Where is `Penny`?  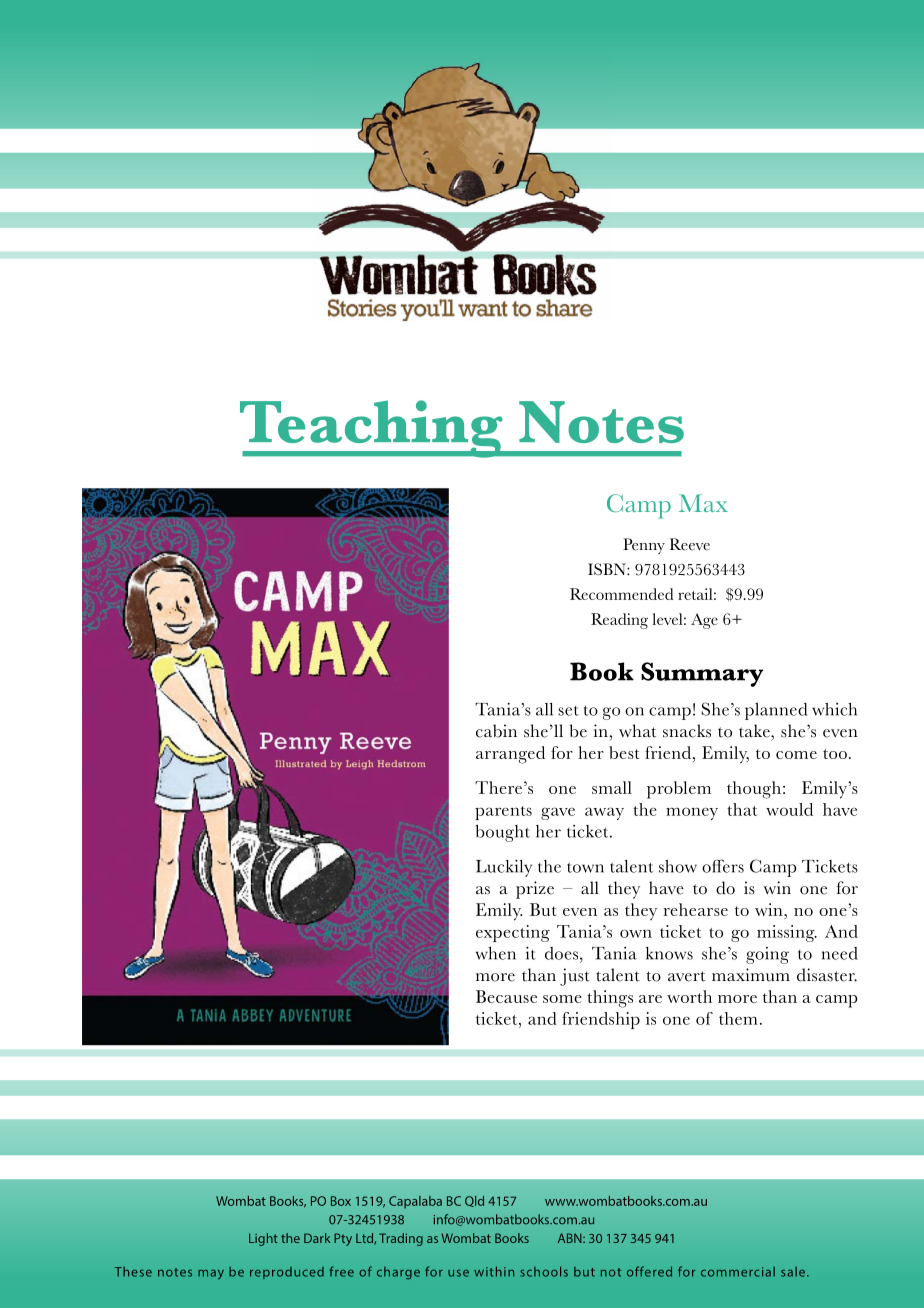
Penny is located at coordinates (644, 546).
